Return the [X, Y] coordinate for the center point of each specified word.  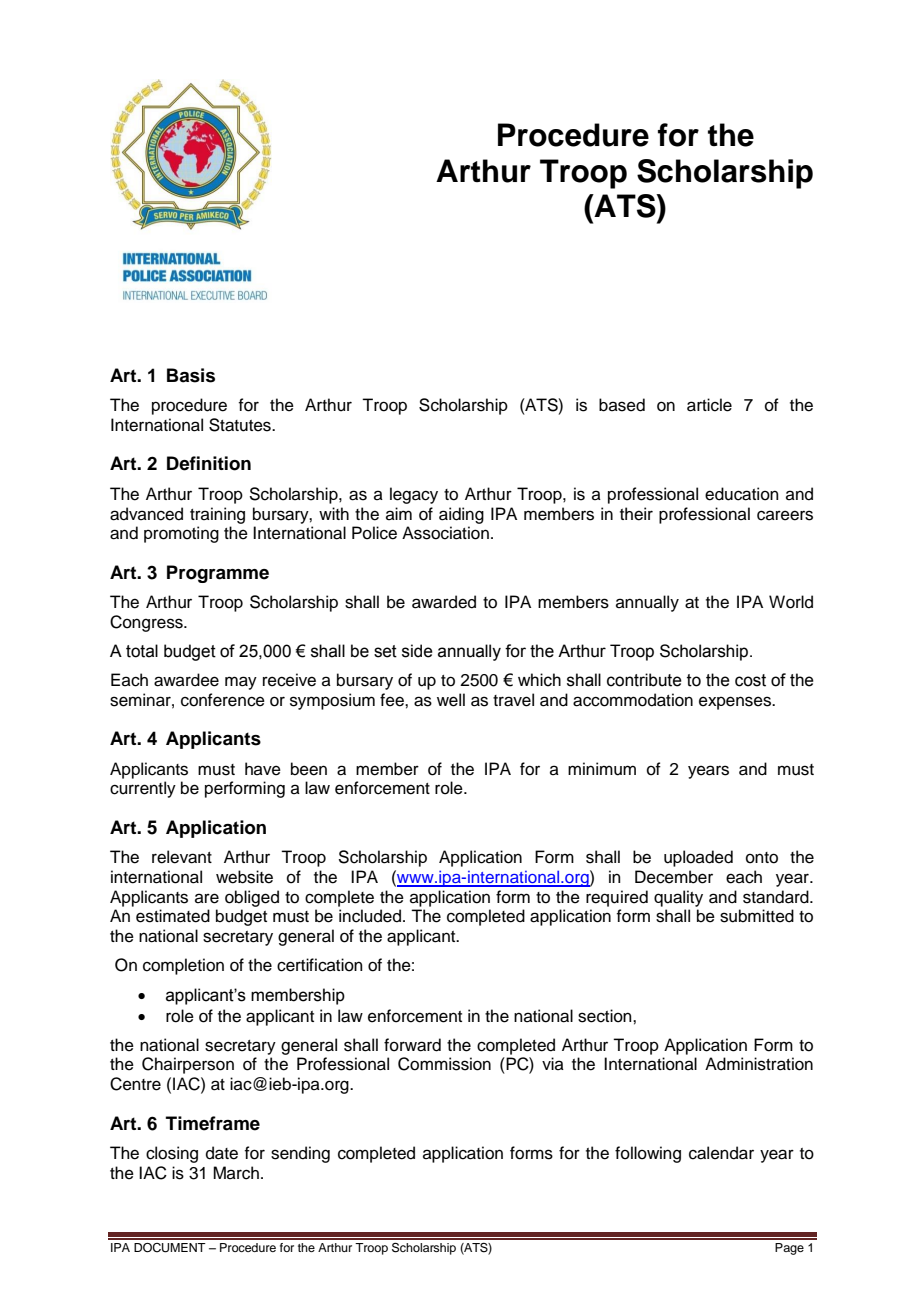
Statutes [241, 425]
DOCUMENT [170, 1248]
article [709, 405]
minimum [602, 769]
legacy [414, 495]
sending [300, 1154]
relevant [182, 857]
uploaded [698, 858]
